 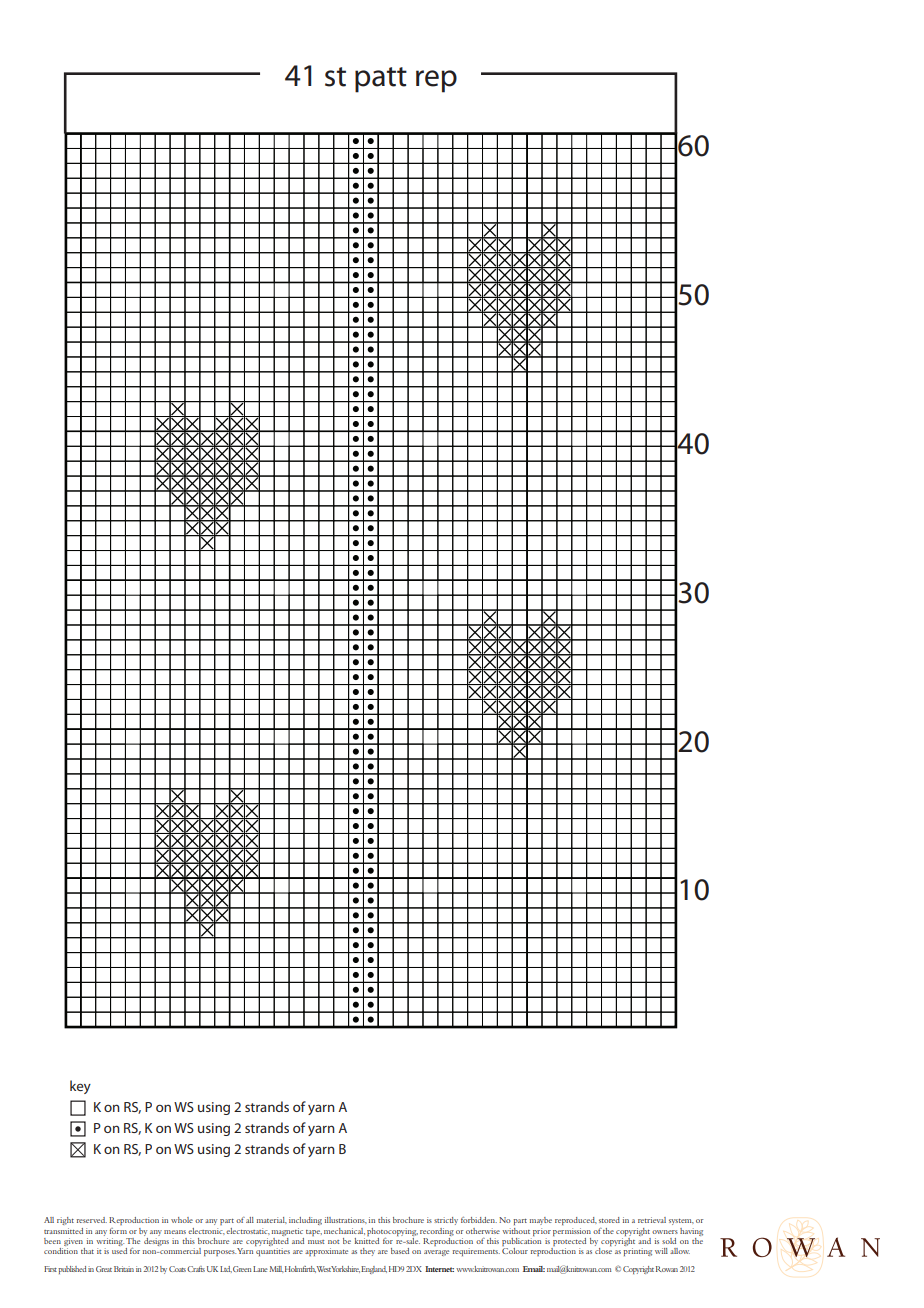 I want to click on retrieval, so click(x=652, y=1220).
